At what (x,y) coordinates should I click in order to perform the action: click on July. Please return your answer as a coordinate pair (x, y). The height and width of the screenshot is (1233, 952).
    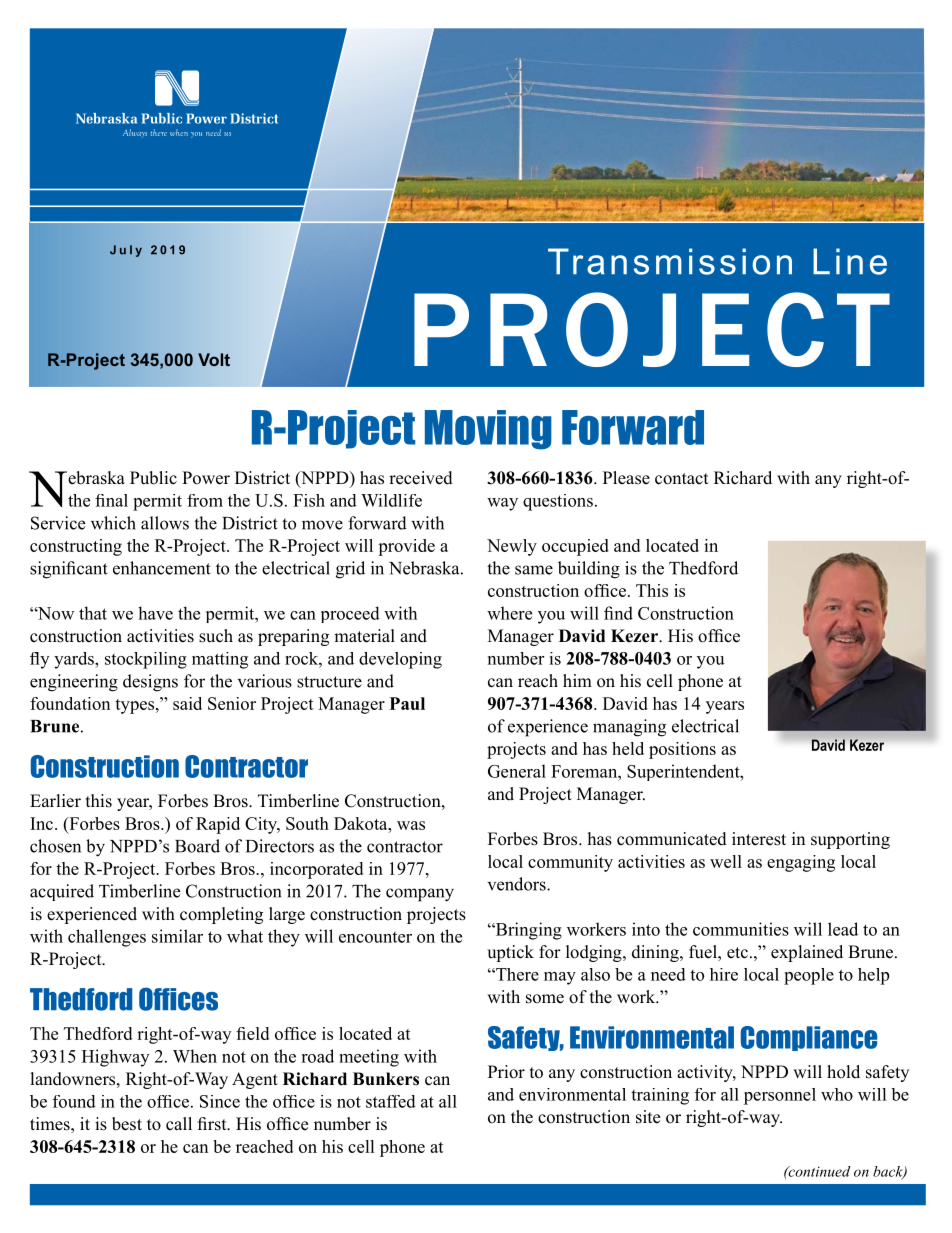
    Looking at the image, I should click on (126, 251).
